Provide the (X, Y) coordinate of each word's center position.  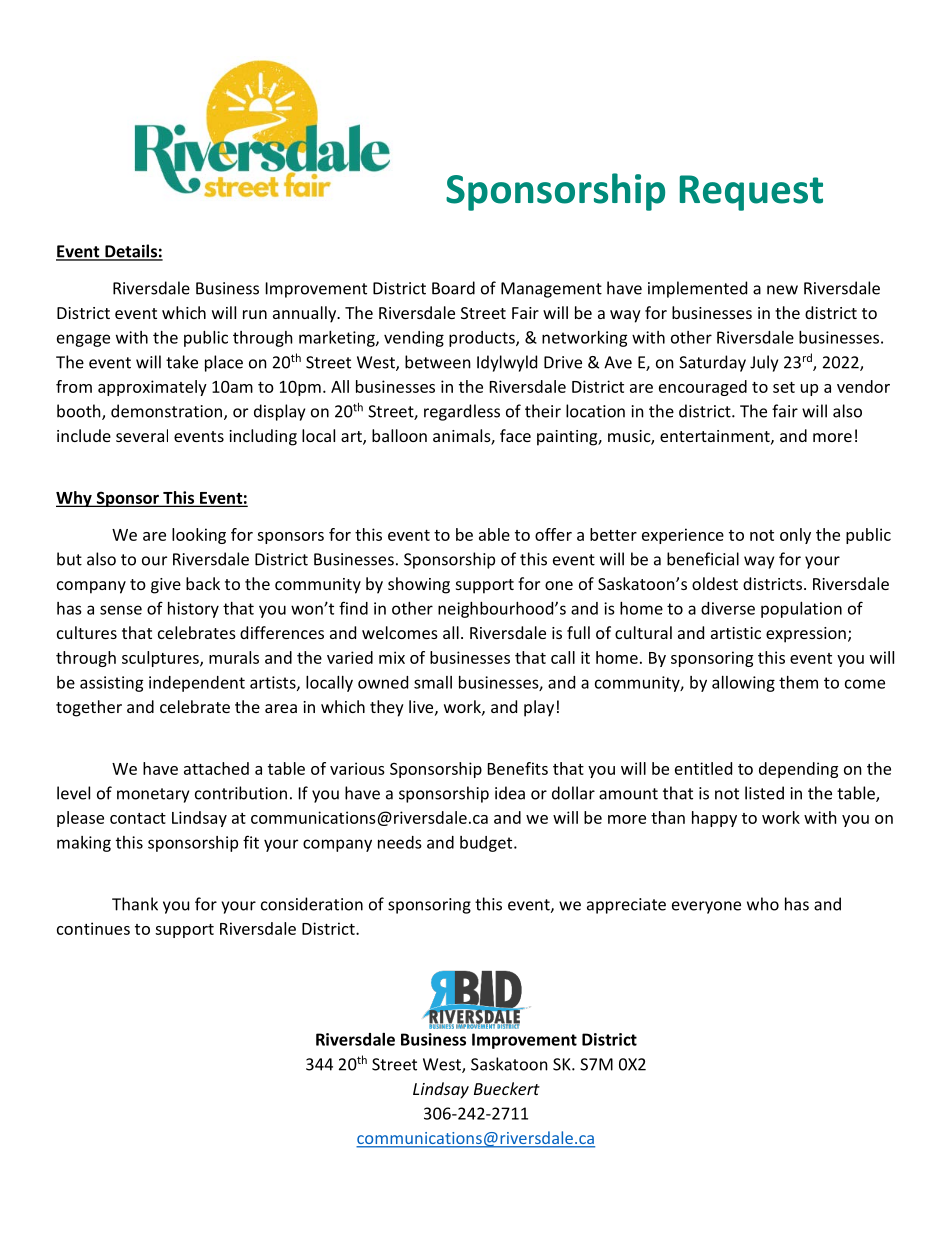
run (255, 314)
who (763, 904)
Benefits (518, 768)
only (795, 536)
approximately (152, 388)
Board (453, 288)
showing (419, 585)
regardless (462, 412)
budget (487, 844)
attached (216, 768)
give (166, 586)
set (784, 387)
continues (93, 928)
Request (751, 193)
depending (798, 770)
